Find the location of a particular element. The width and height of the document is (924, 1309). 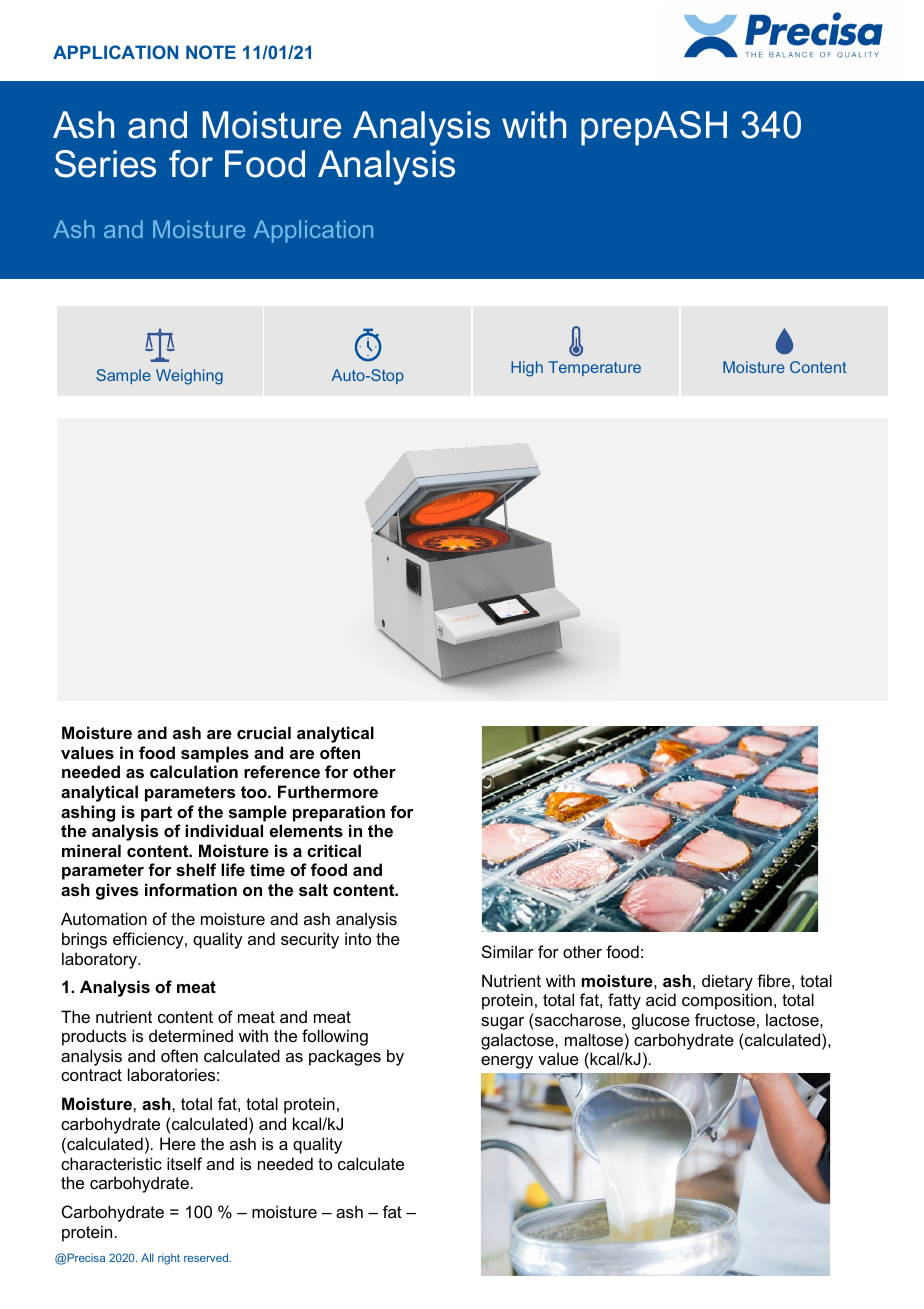

part is located at coordinates (156, 814).
